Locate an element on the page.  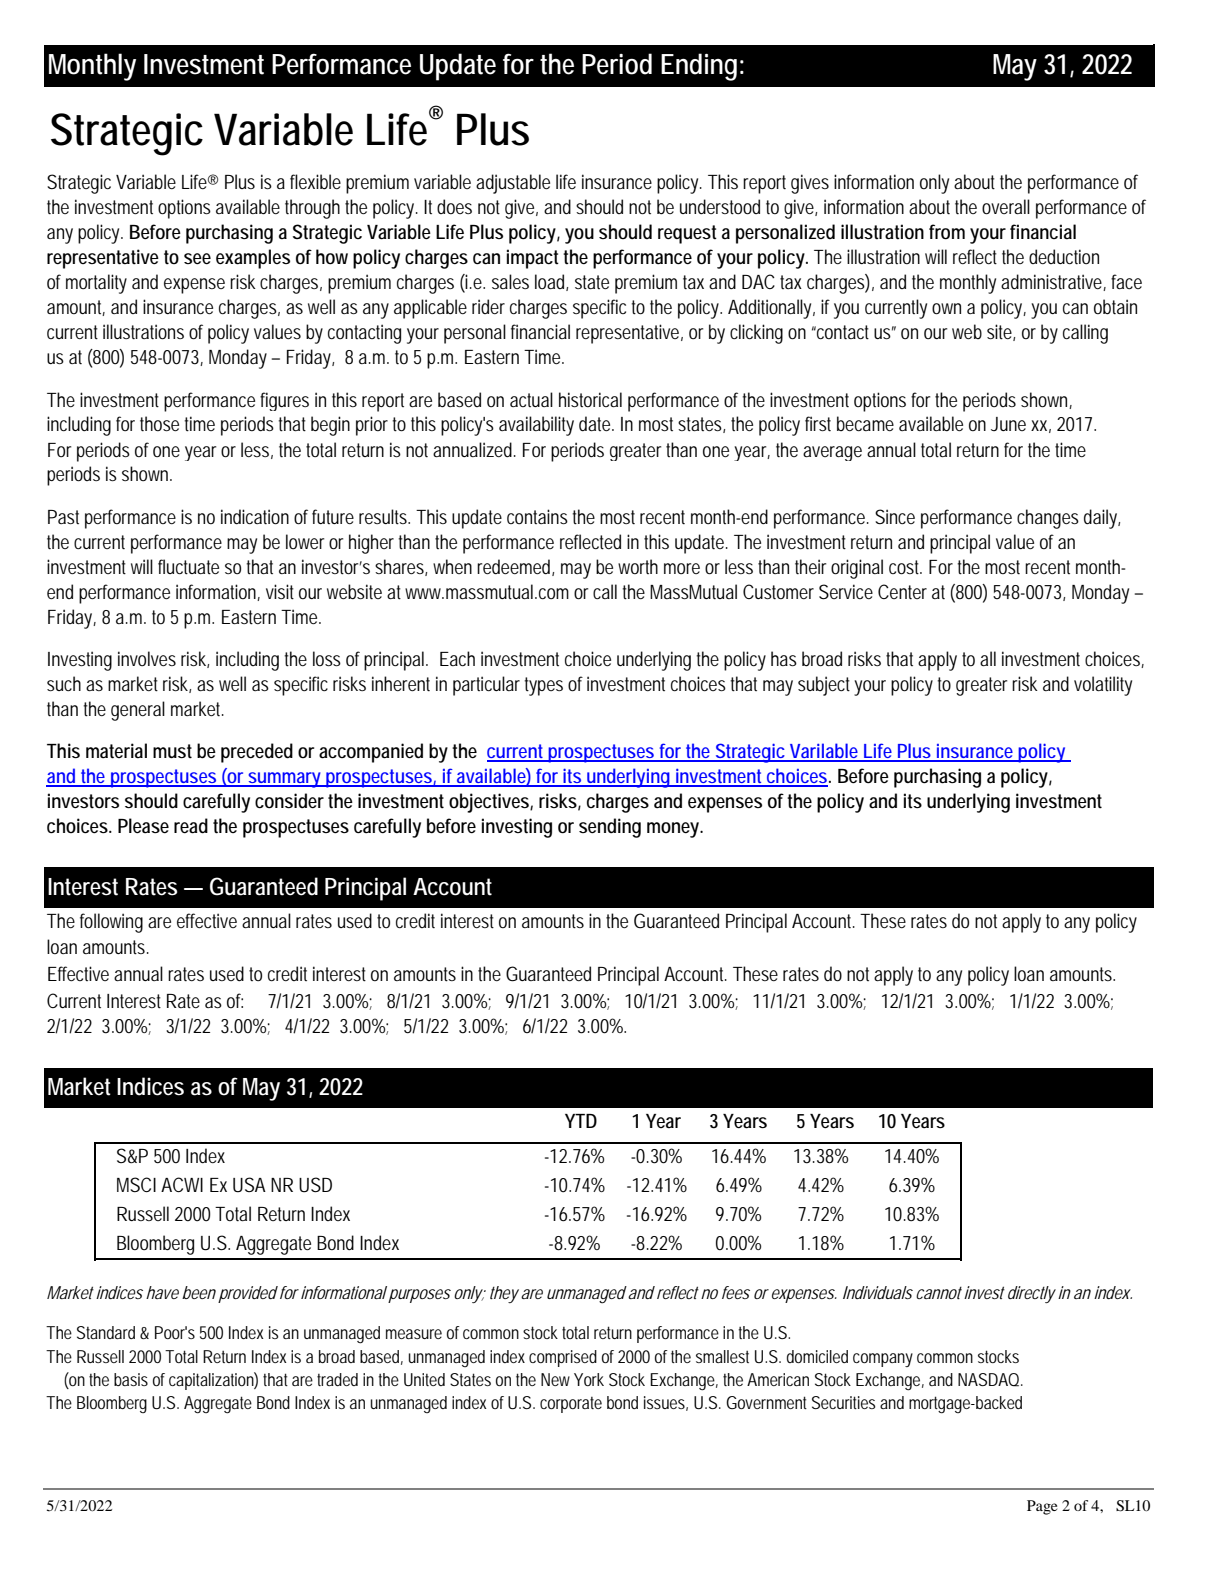
impact is located at coordinates (533, 259).
